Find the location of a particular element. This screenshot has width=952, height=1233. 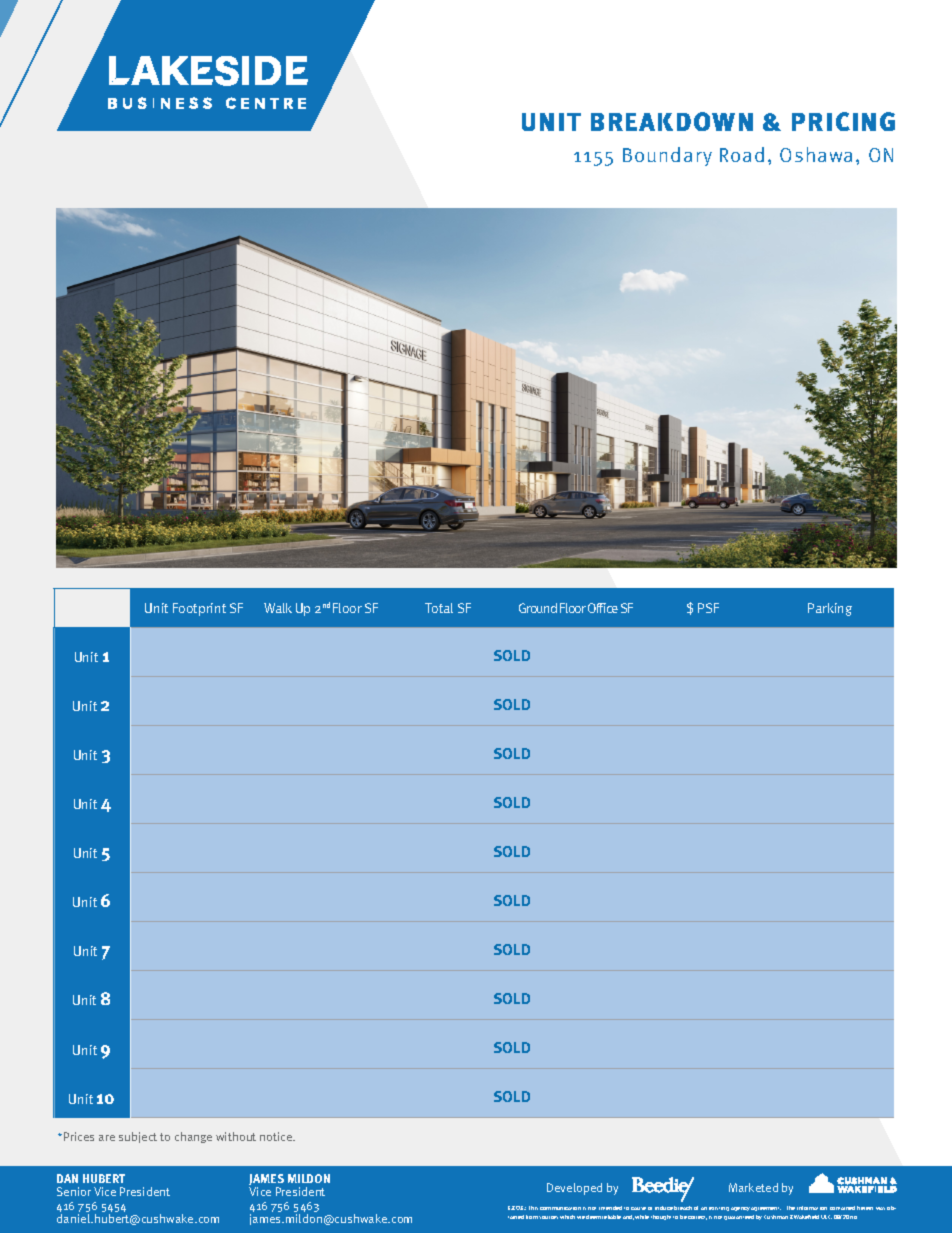

BREAKDOWN is located at coordinates (672, 121).
